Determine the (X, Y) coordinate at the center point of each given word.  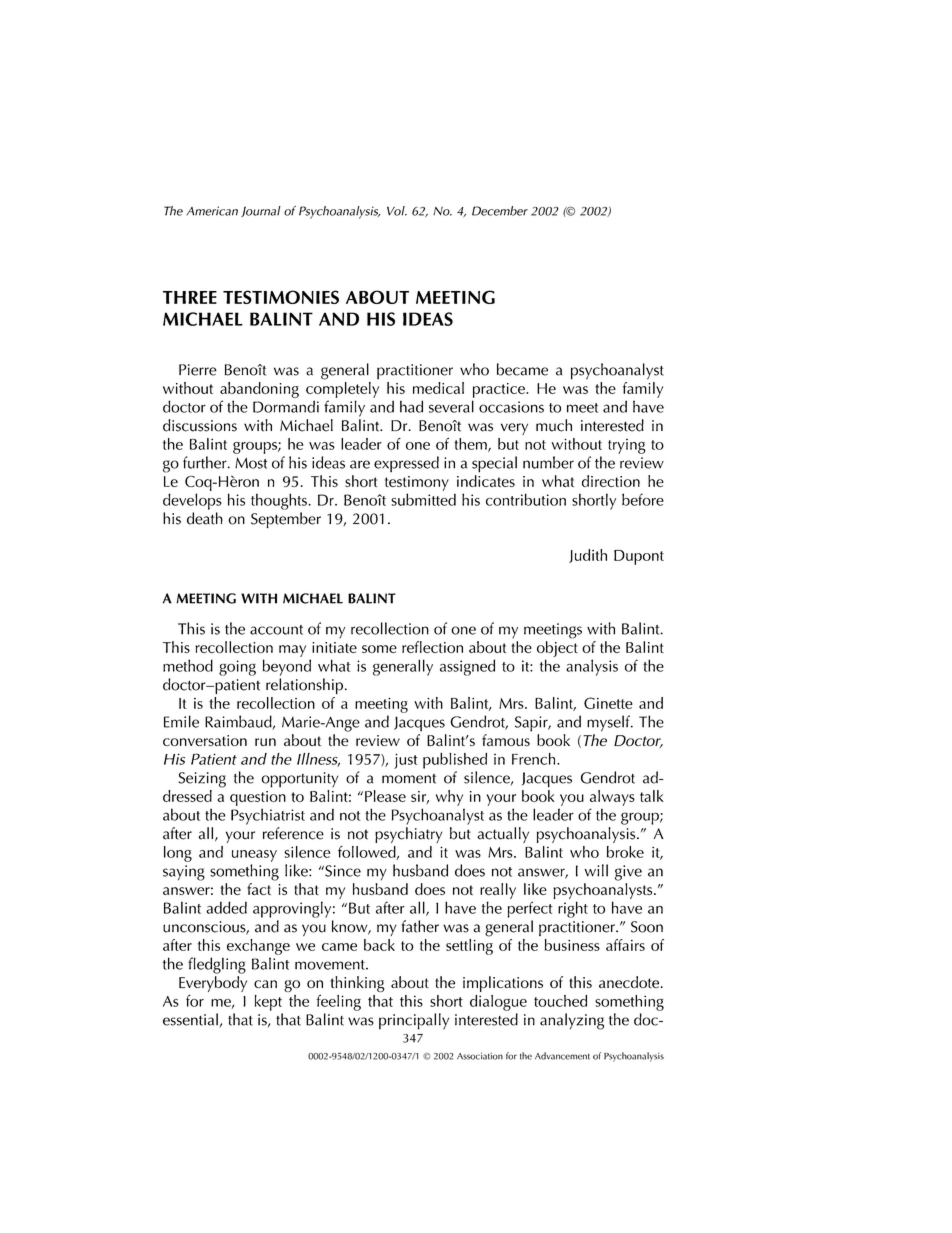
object (557, 649)
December (500, 211)
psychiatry (408, 835)
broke (625, 852)
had (411, 406)
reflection (432, 647)
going (237, 668)
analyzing (572, 1021)
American (212, 211)
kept (268, 1003)
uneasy (254, 856)
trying (627, 446)
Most (251, 463)
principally (414, 1021)
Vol (397, 211)
